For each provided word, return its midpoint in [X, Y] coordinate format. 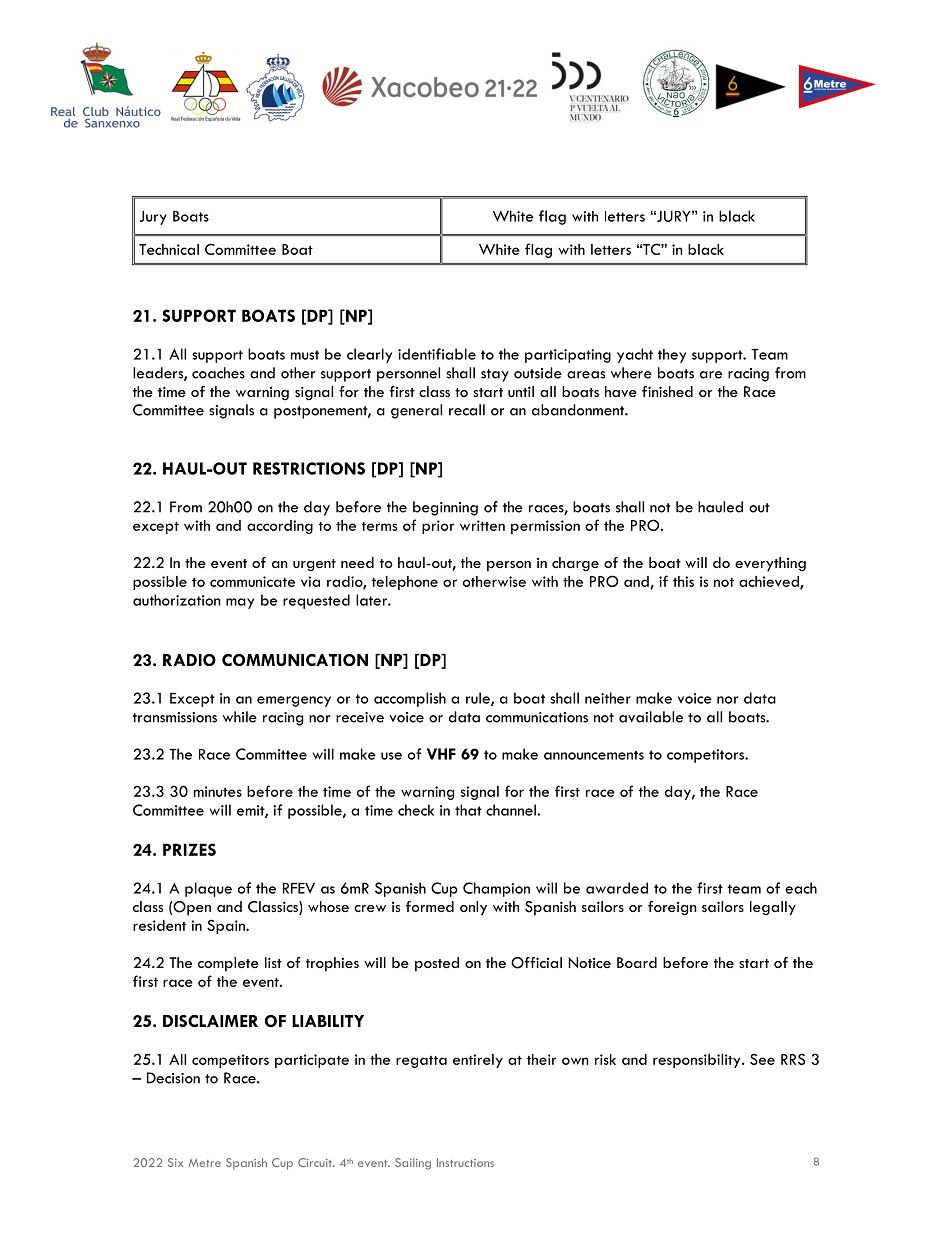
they [672, 356]
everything [770, 564]
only [473, 908]
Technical [169, 249]
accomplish [410, 699]
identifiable [437, 354]
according [280, 527]
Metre [205, 1163]
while [240, 717]
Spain [227, 926]
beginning [445, 508]
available [651, 717]
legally [773, 908]
